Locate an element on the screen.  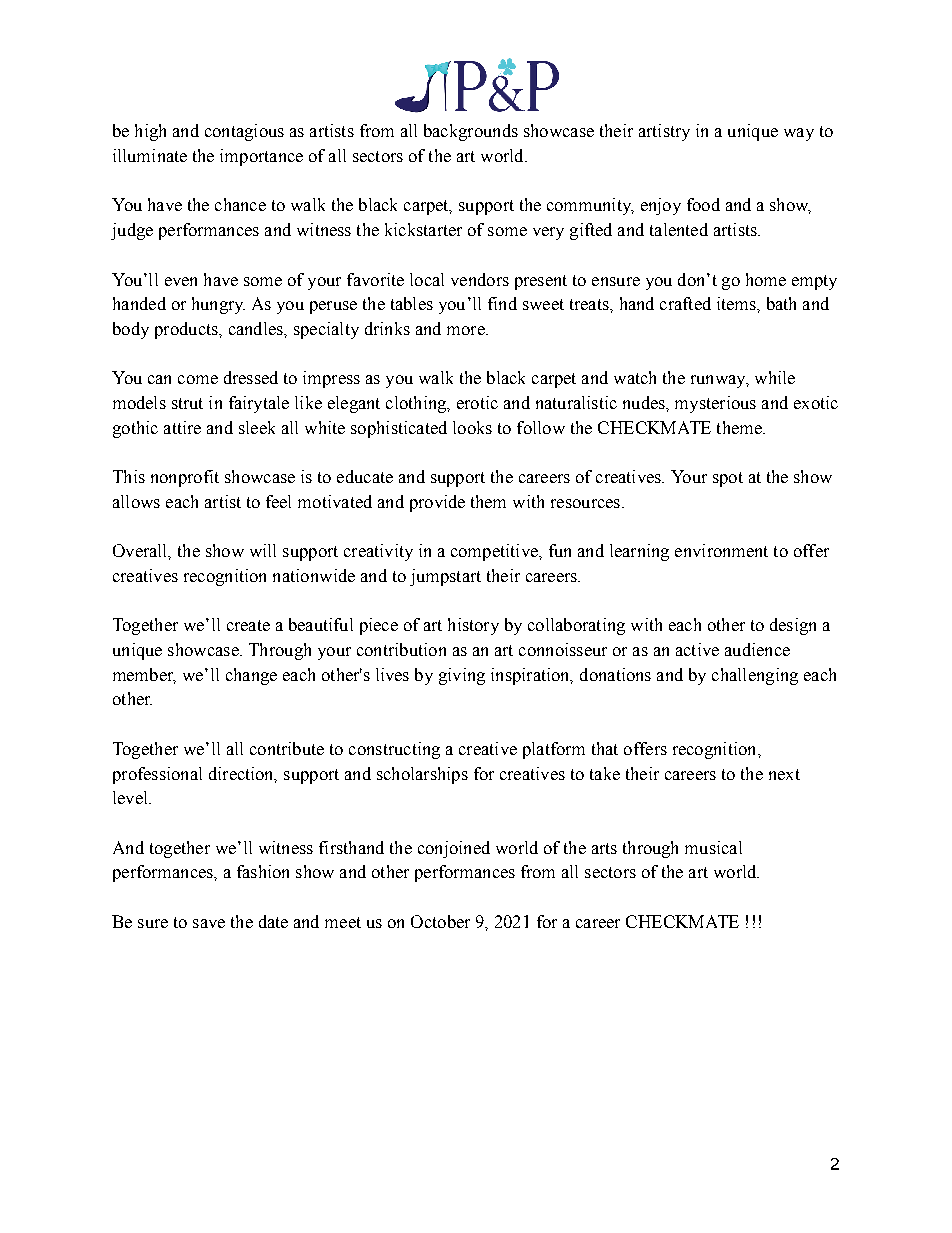
change is located at coordinates (251, 676).
